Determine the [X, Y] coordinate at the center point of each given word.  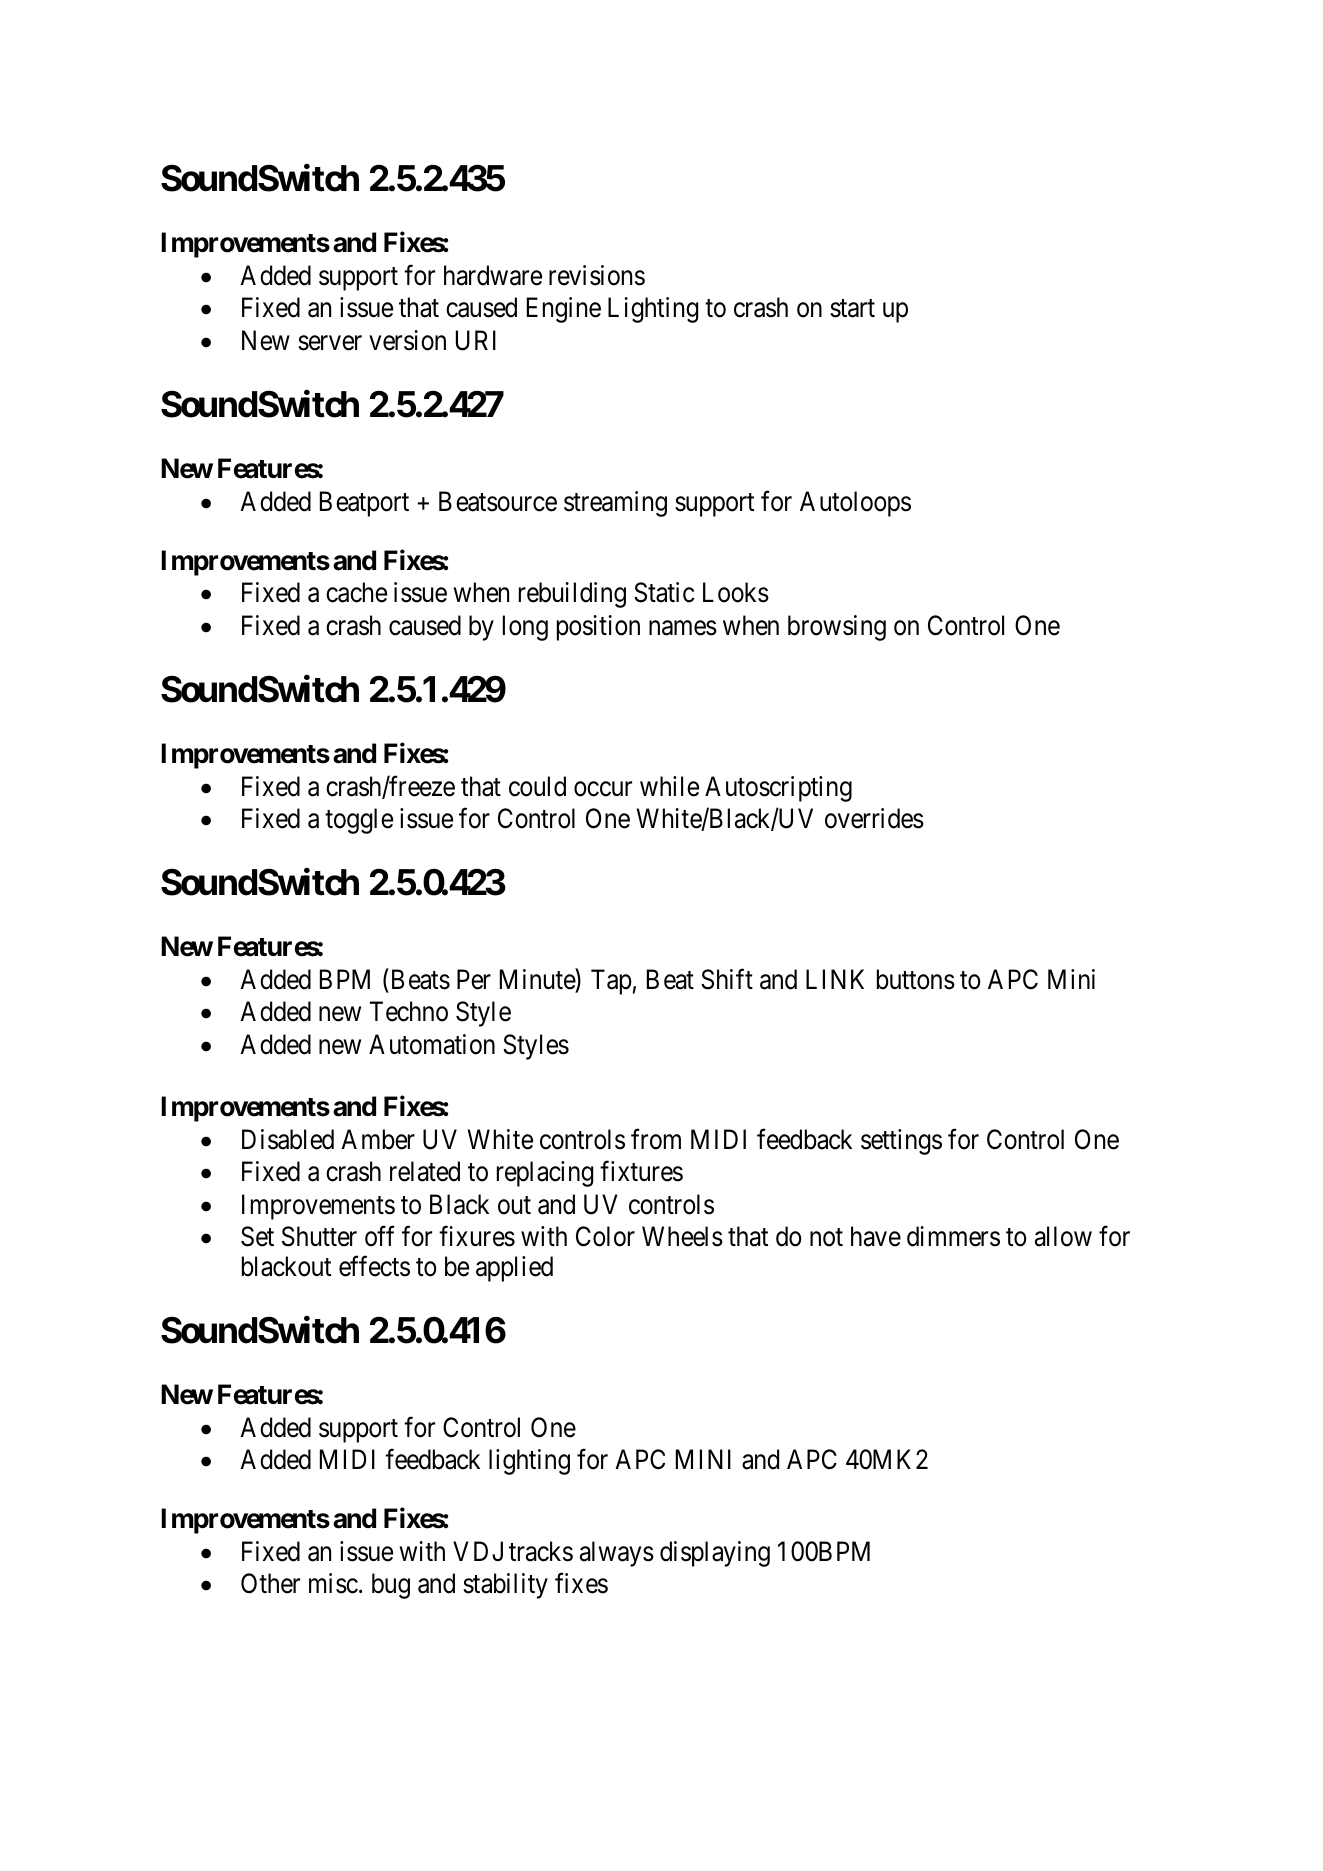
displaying [715, 1554]
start [852, 309]
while [669, 786]
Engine [564, 310]
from [656, 1139]
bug [391, 1586]
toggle [359, 821]
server [330, 343]
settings [901, 1142]
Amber [378, 1139]
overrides [874, 818]
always [617, 1554]
